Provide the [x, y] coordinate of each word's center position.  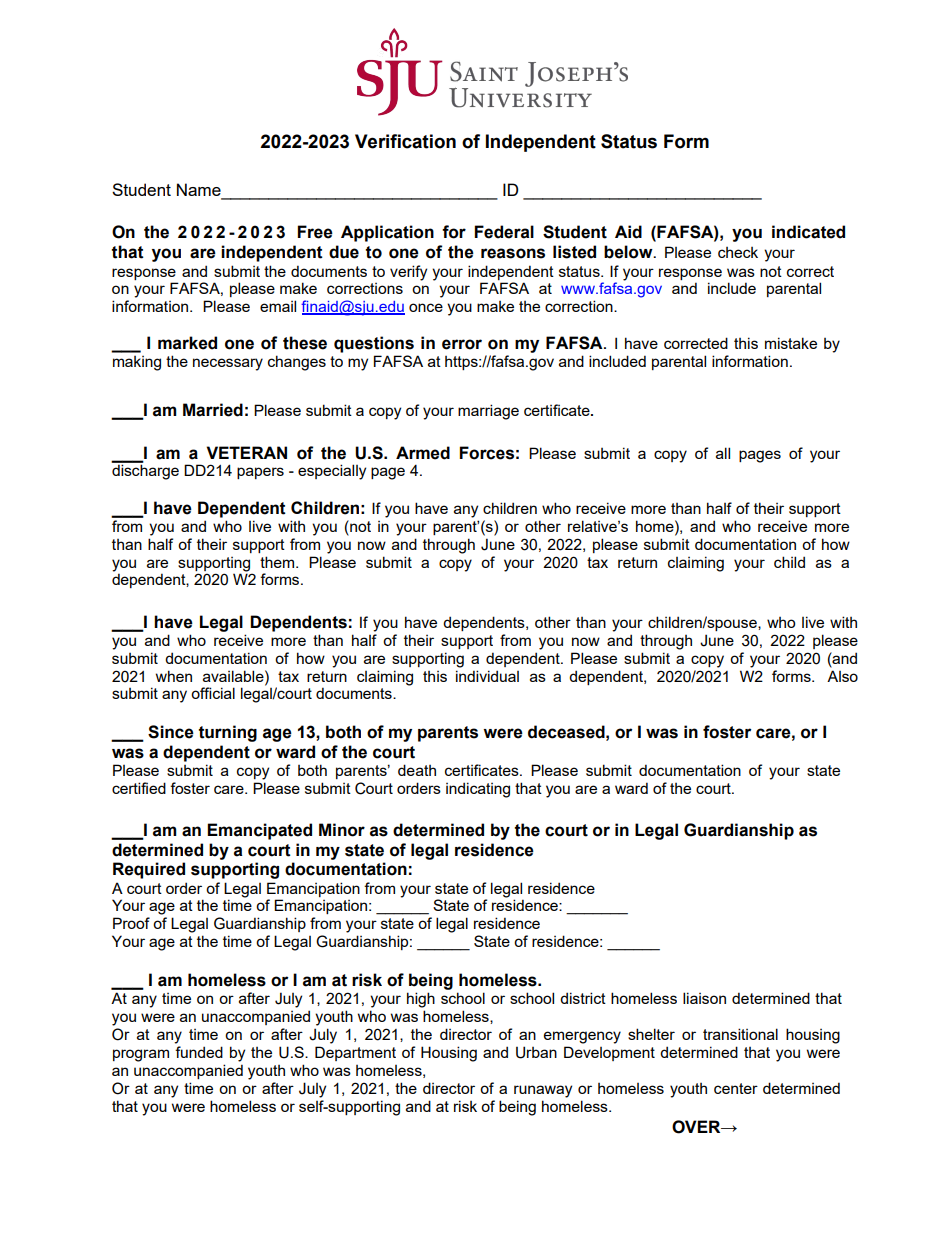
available [234, 676]
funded [199, 1052]
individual [487, 676]
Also [842, 676]
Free [315, 232]
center [736, 1088]
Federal [504, 232]
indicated [808, 232]
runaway [543, 1091]
